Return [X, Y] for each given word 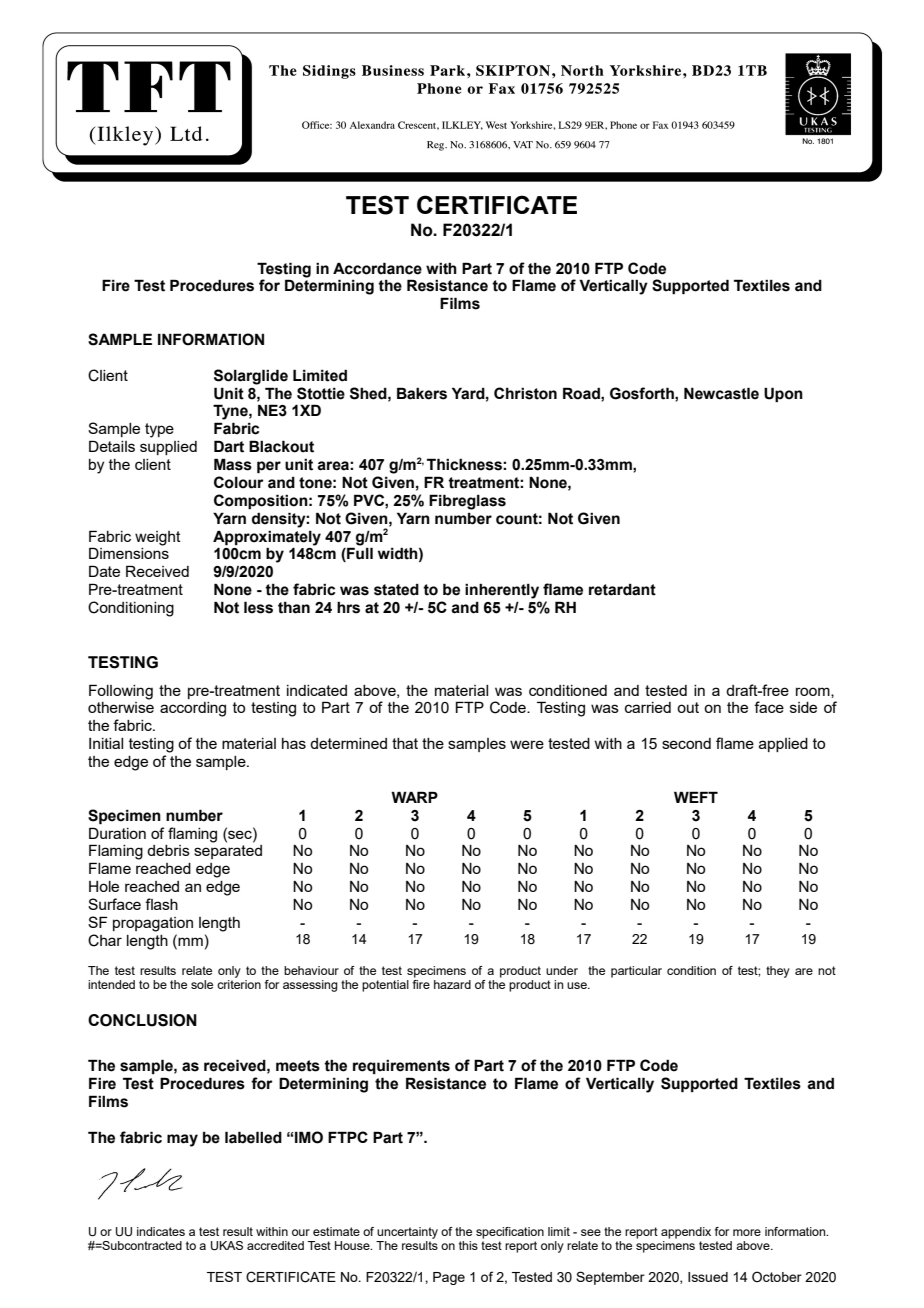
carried [648, 707]
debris [168, 850]
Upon [783, 394]
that [405, 743]
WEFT [696, 797]
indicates [161, 1231]
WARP [414, 797]
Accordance [377, 268]
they [778, 972]
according [193, 709]
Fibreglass [467, 502]
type [159, 430]
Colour [239, 482]
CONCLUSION [142, 1020]
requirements [401, 1067]
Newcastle [721, 393]
